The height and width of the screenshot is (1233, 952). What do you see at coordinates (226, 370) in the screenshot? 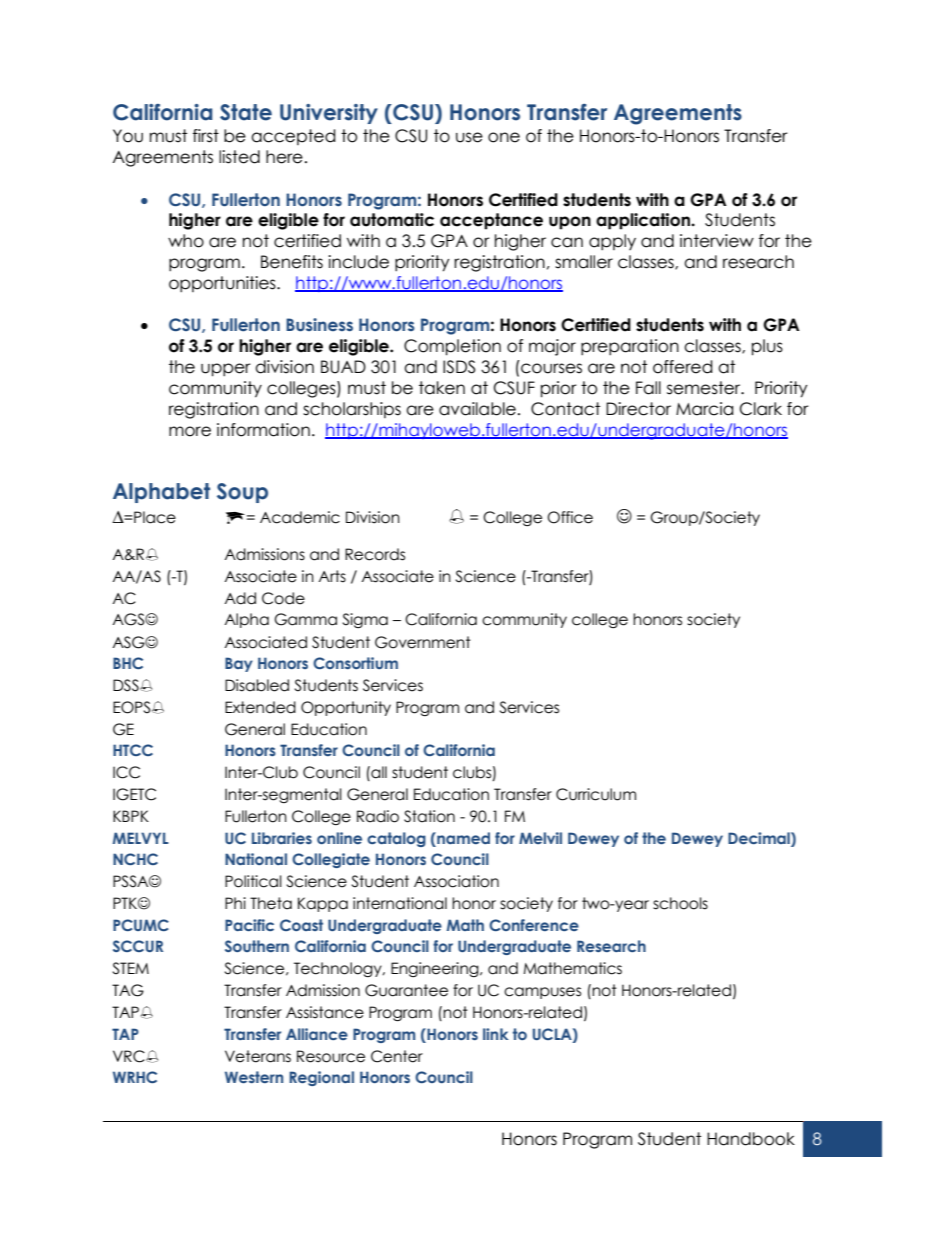
I see `upper` at bounding box center [226, 370].
